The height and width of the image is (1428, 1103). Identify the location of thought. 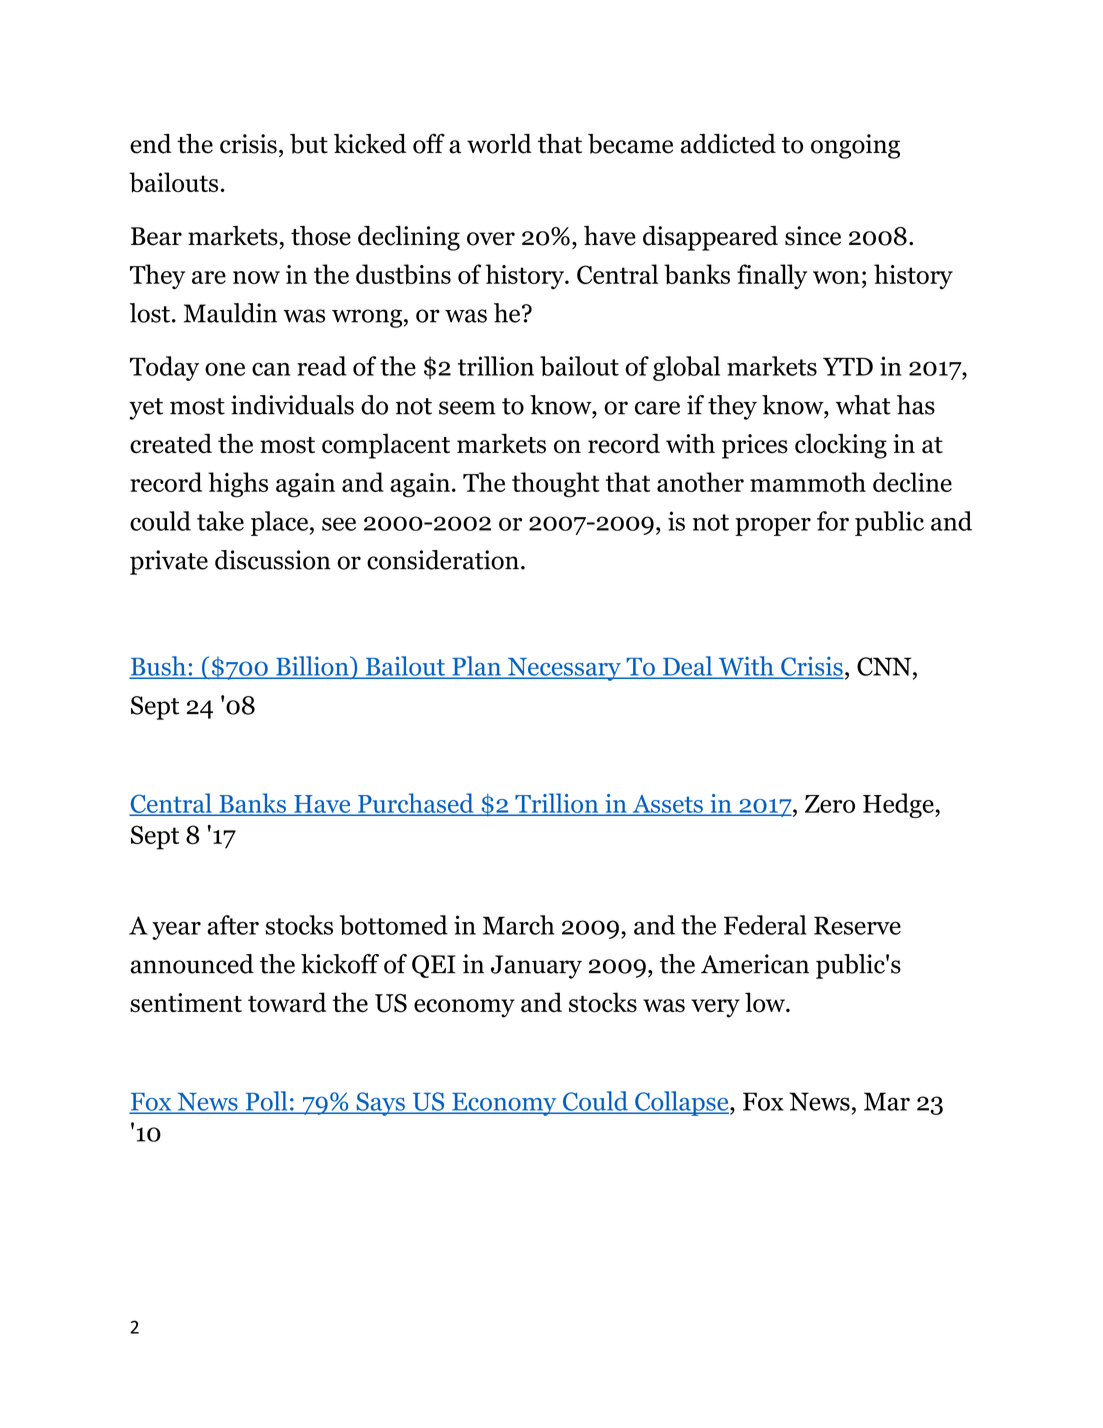
(556, 485).
